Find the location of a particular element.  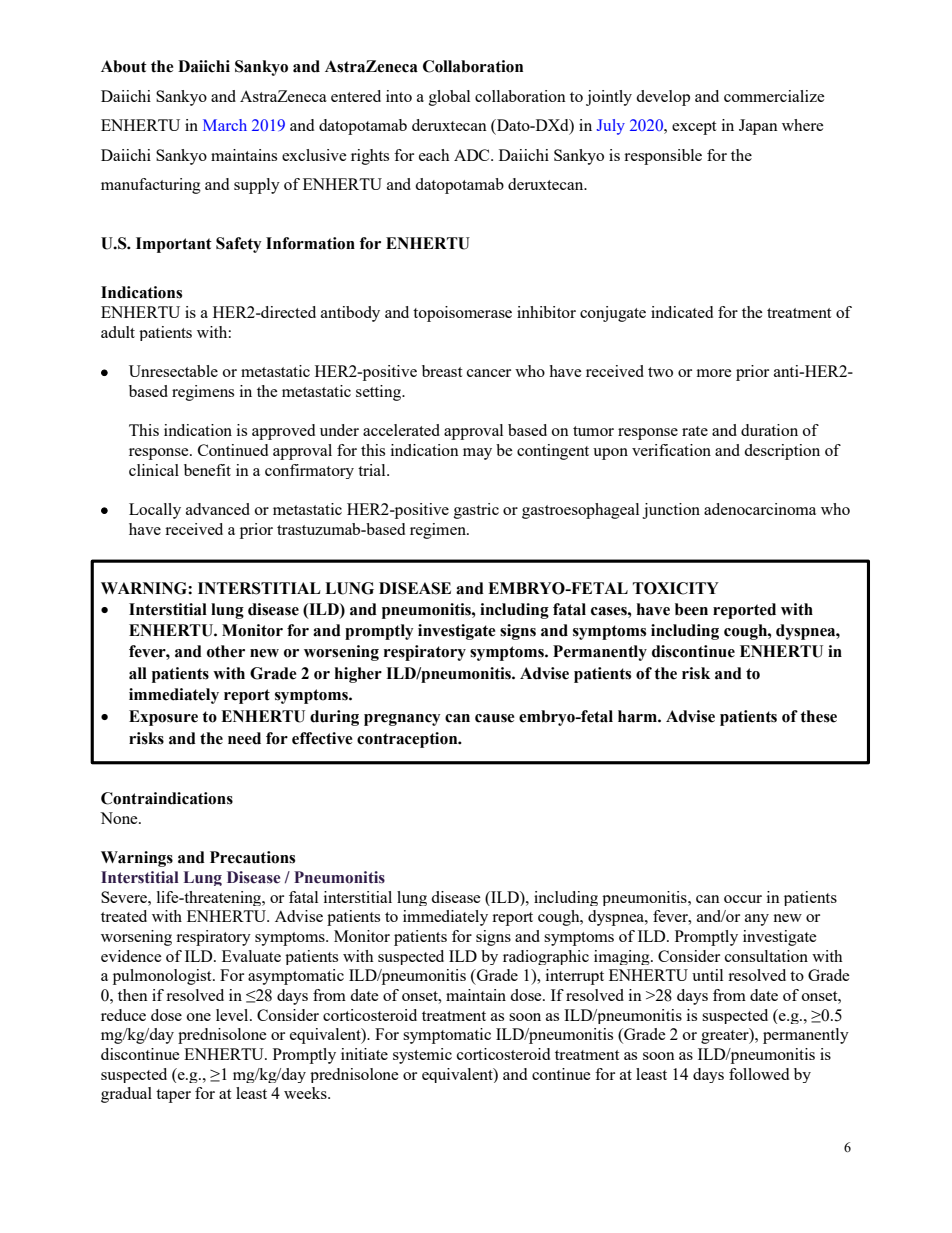

March is located at coordinates (225, 125).
